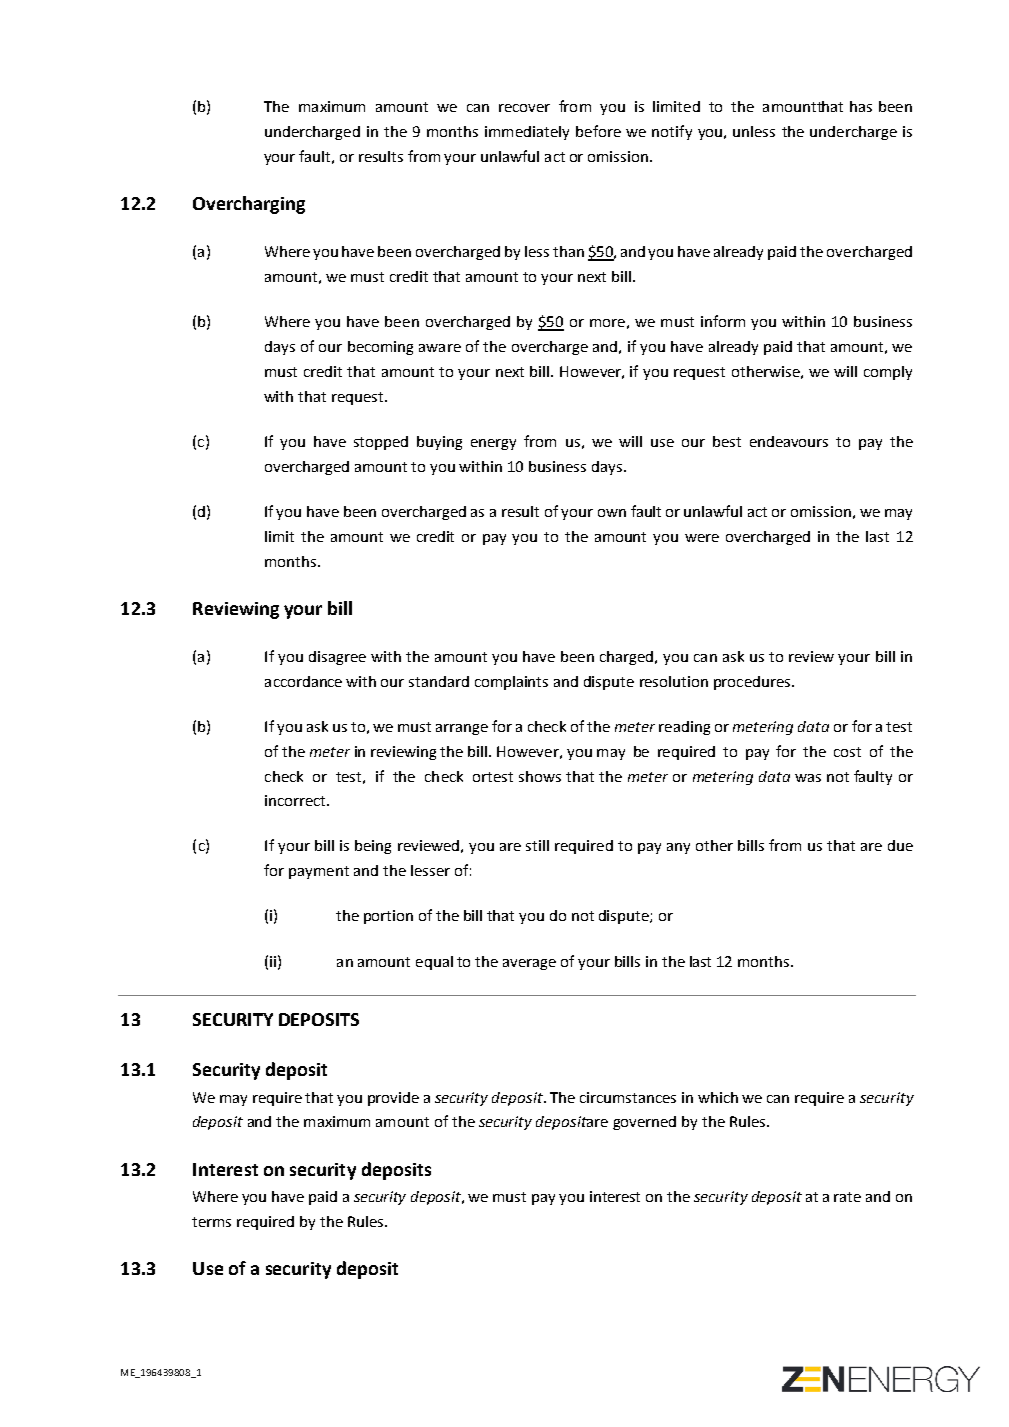  Describe the element at coordinates (527, 133) in the screenshot. I see `immediately` at that location.
